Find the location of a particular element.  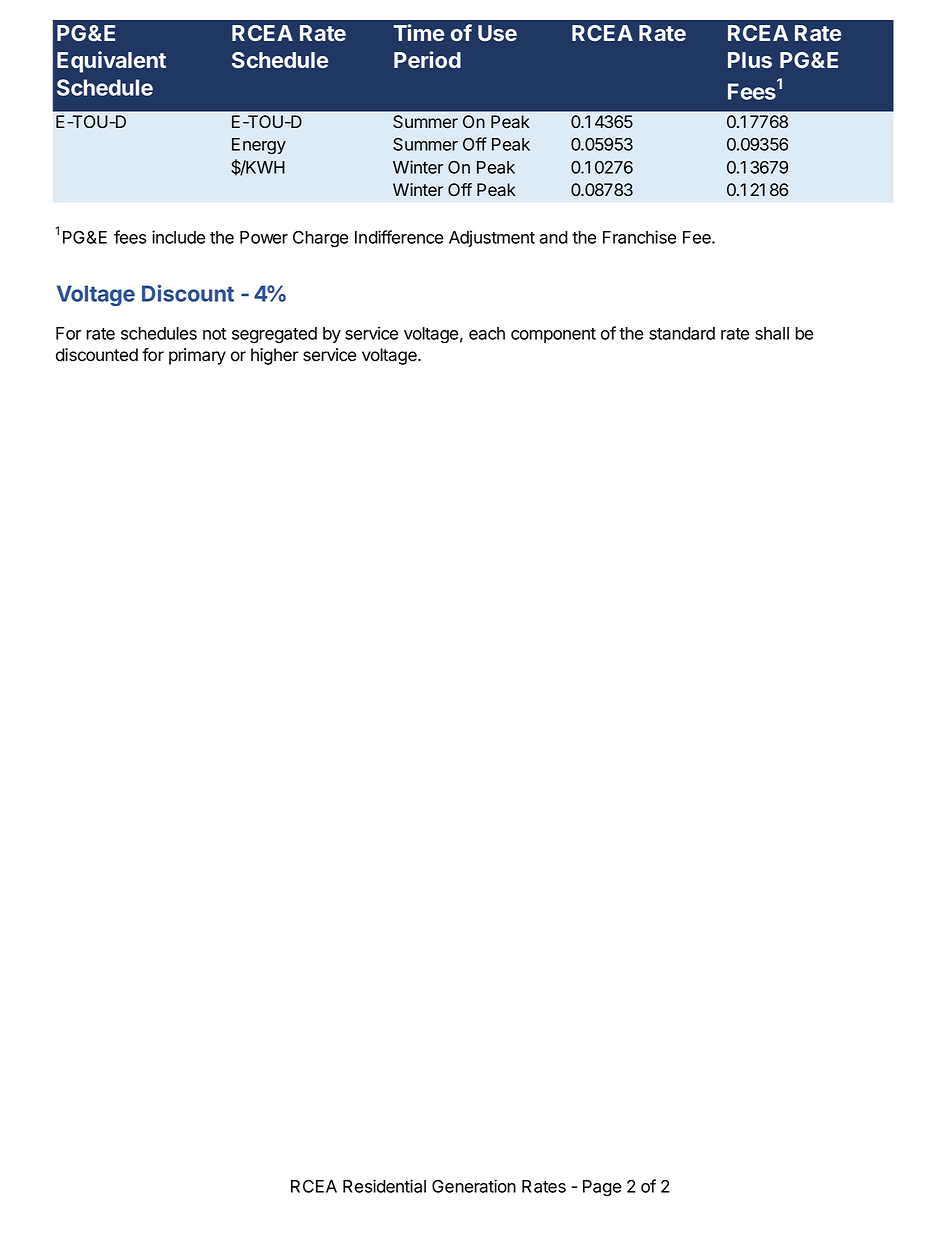

Equivalent is located at coordinates (111, 62).
